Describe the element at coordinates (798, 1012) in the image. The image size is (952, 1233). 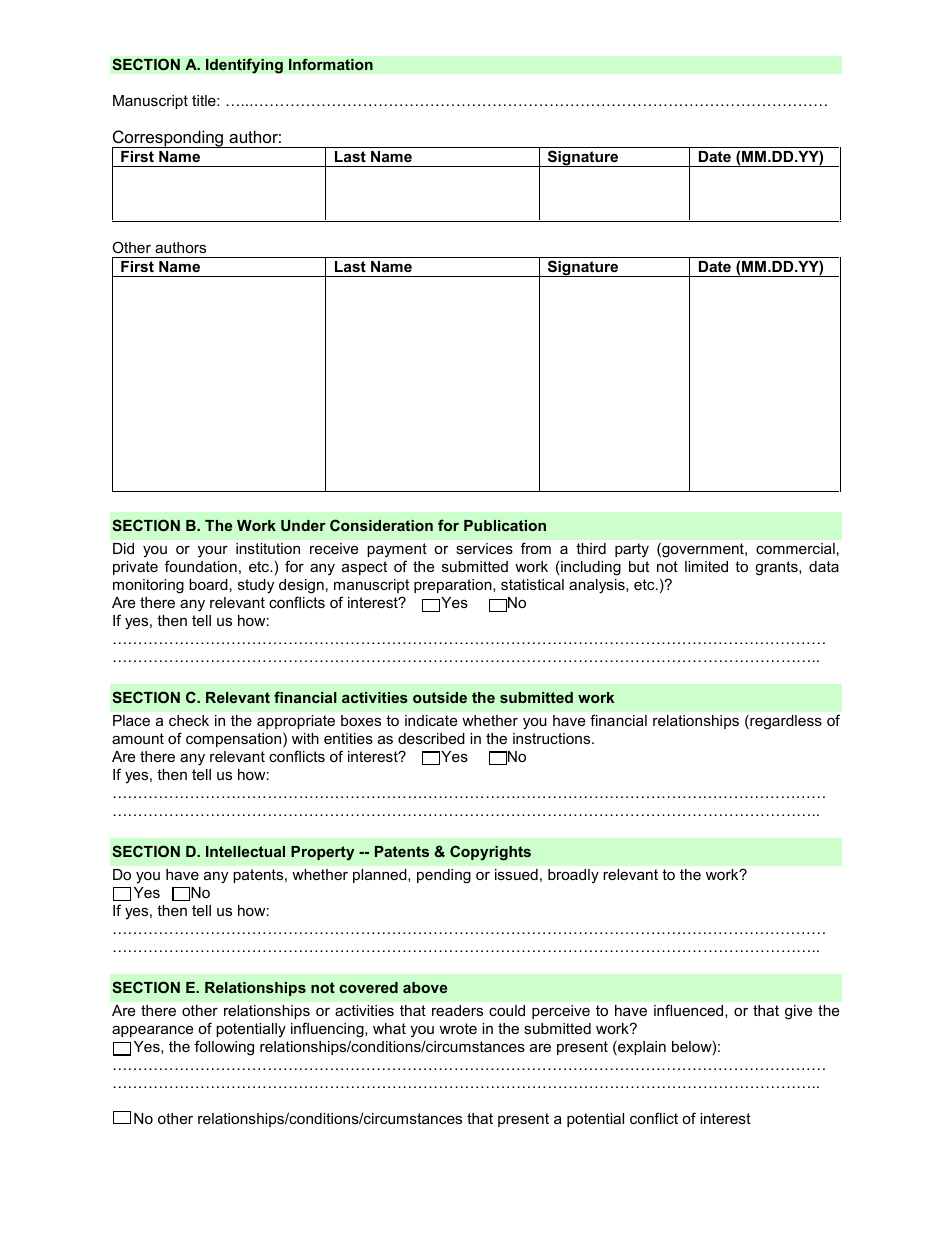
I see `give` at that location.
